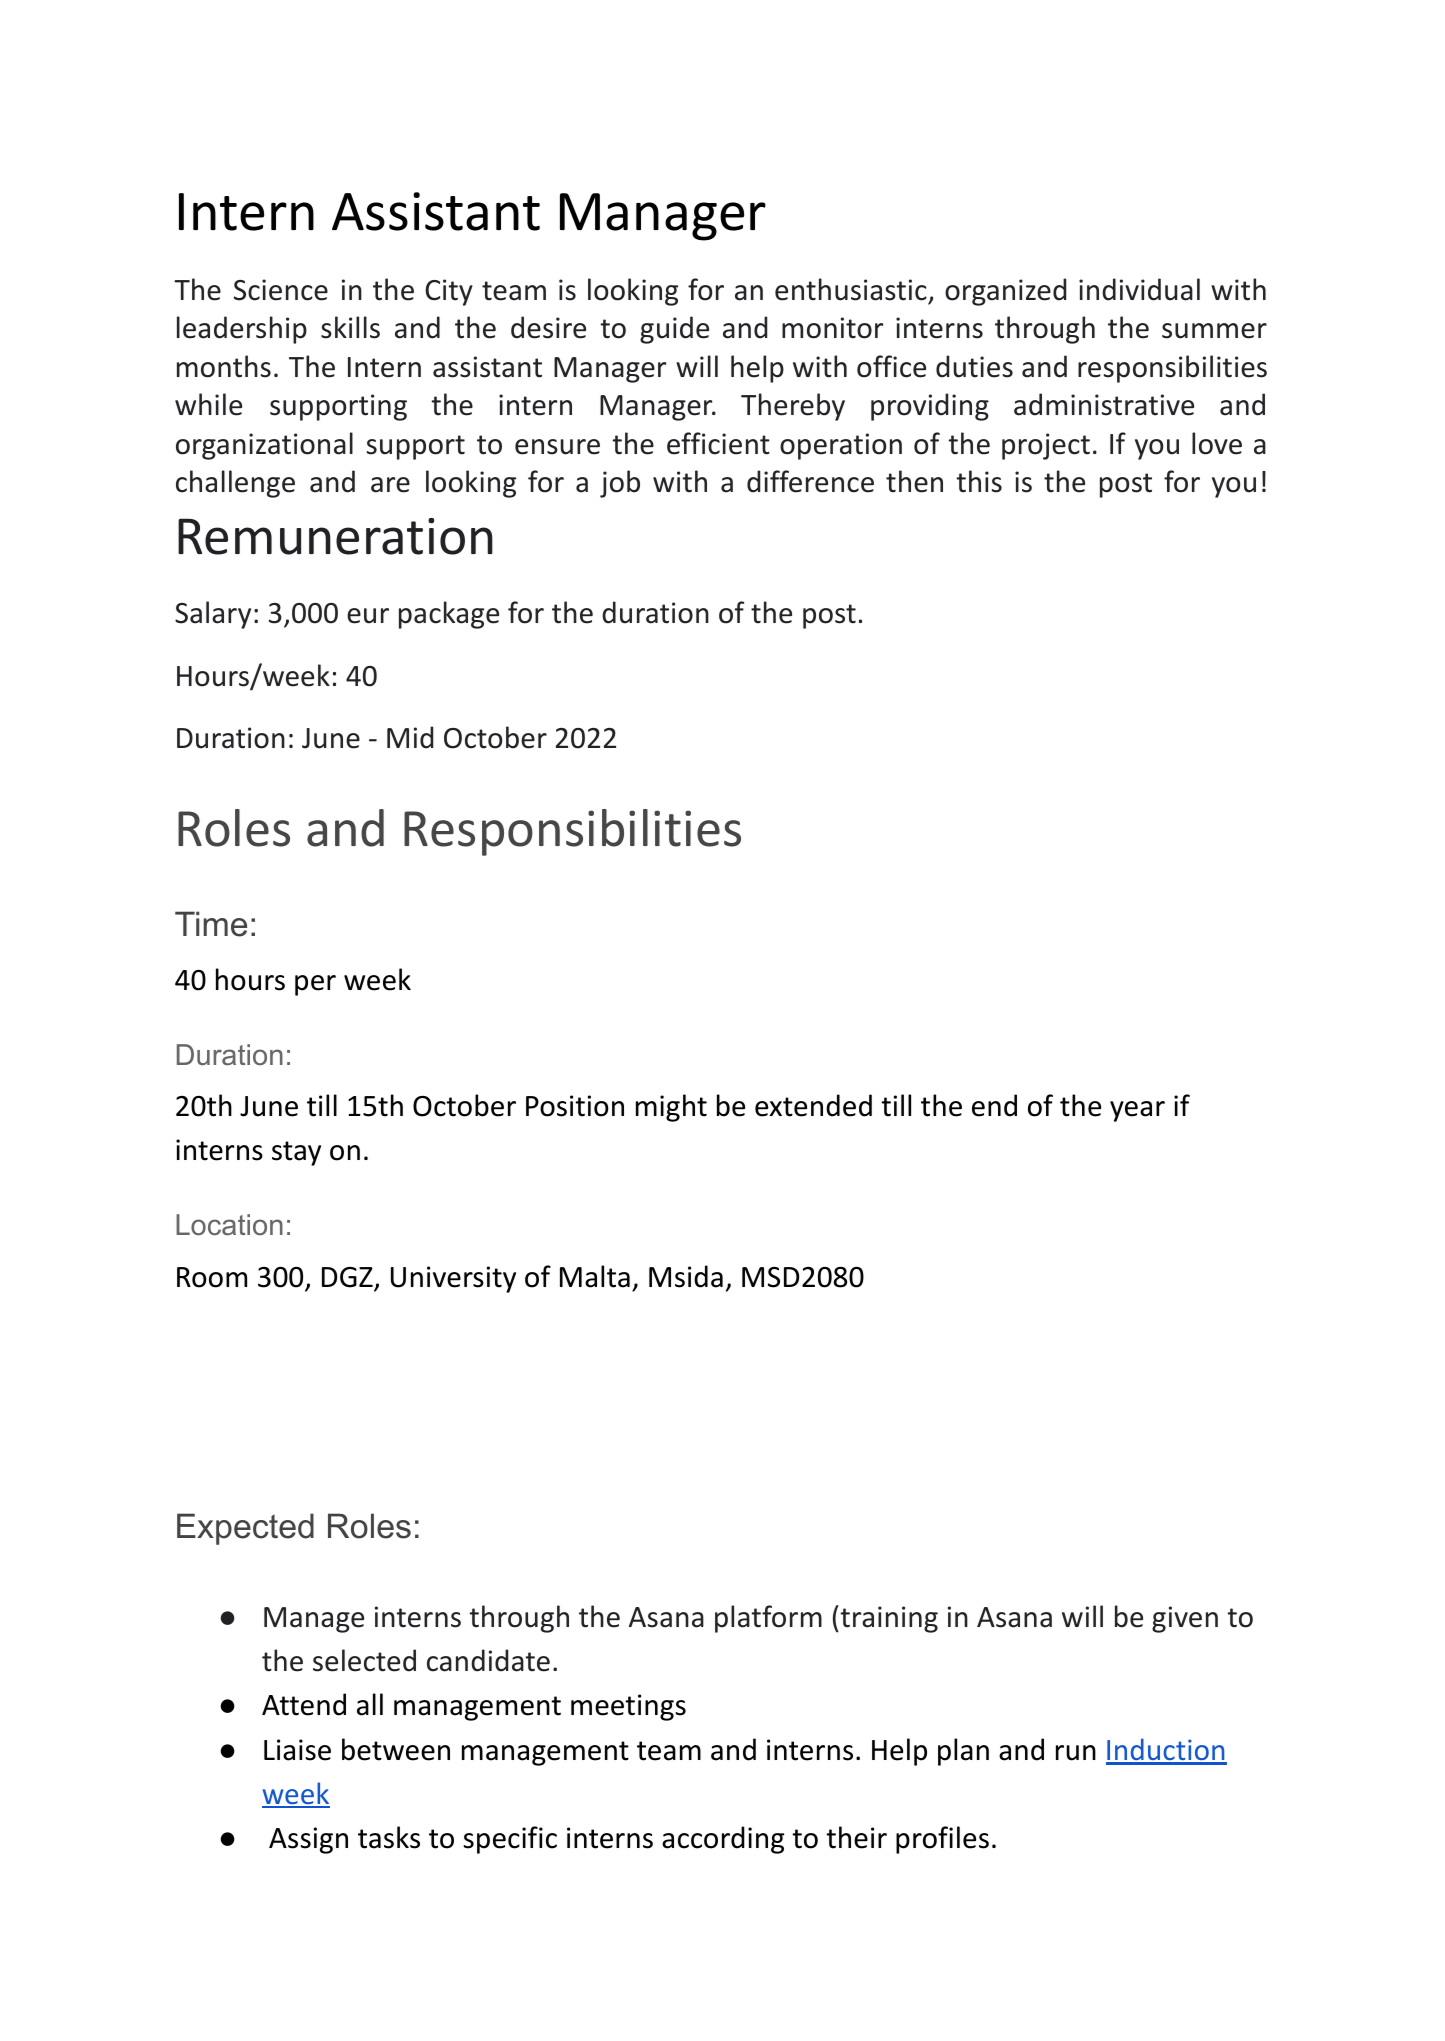 The width and height of the image is (1445, 2041). Describe the element at coordinates (979, 481) in the image. I see `this` at that location.
